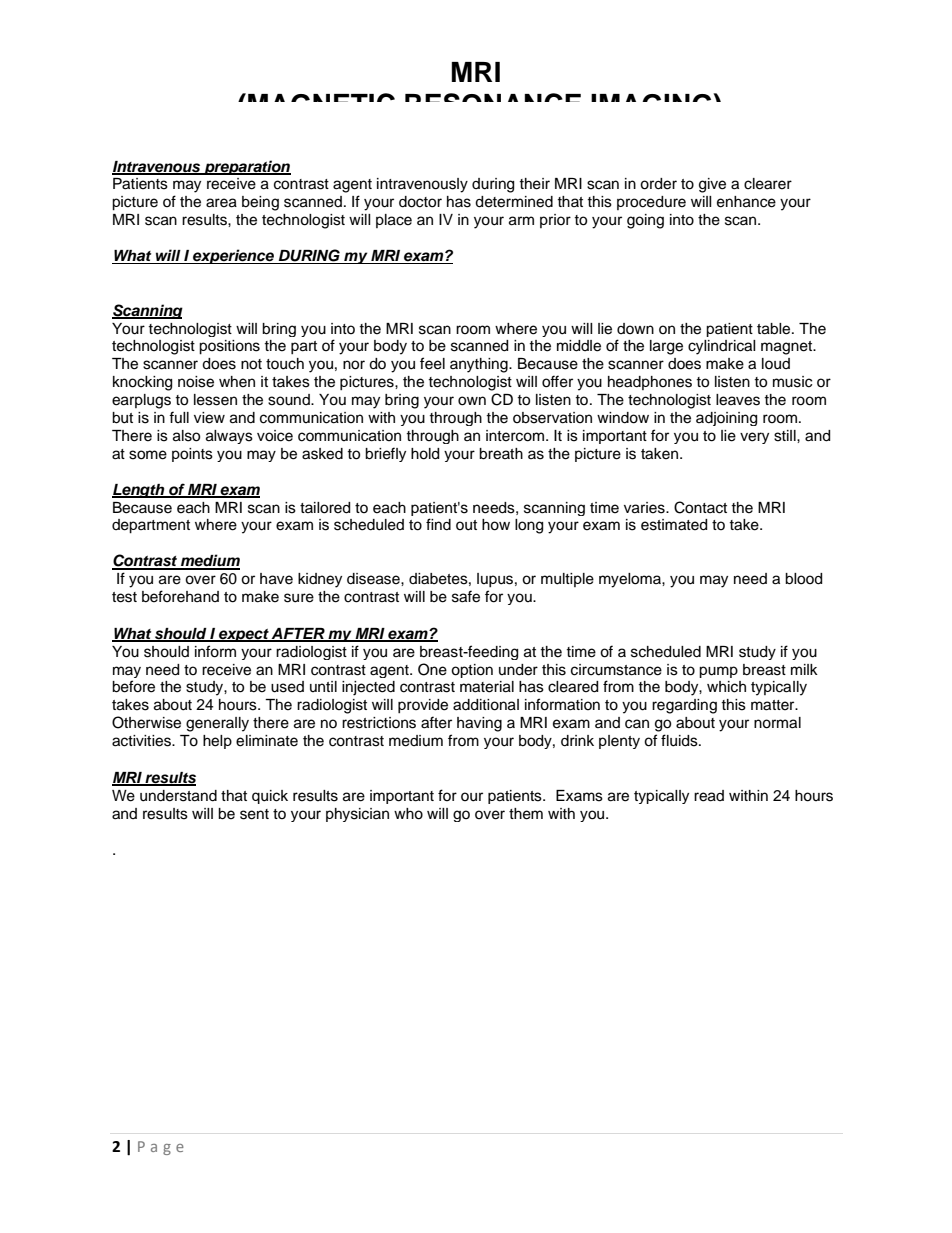 The image size is (952, 1233). I want to click on expect, so click(244, 635).
